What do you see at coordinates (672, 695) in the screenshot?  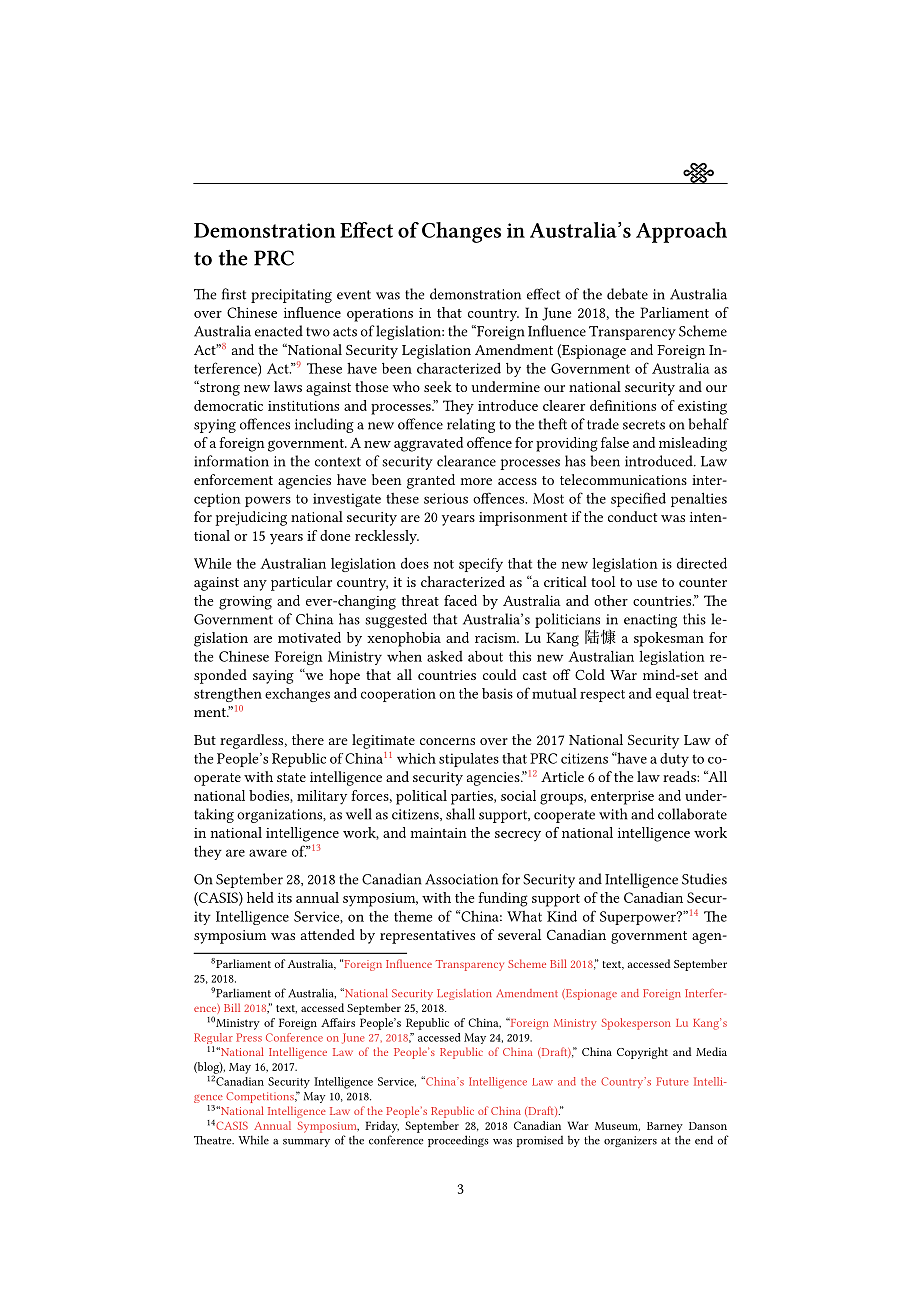 I see `equal` at bounding box center [672, 695].
